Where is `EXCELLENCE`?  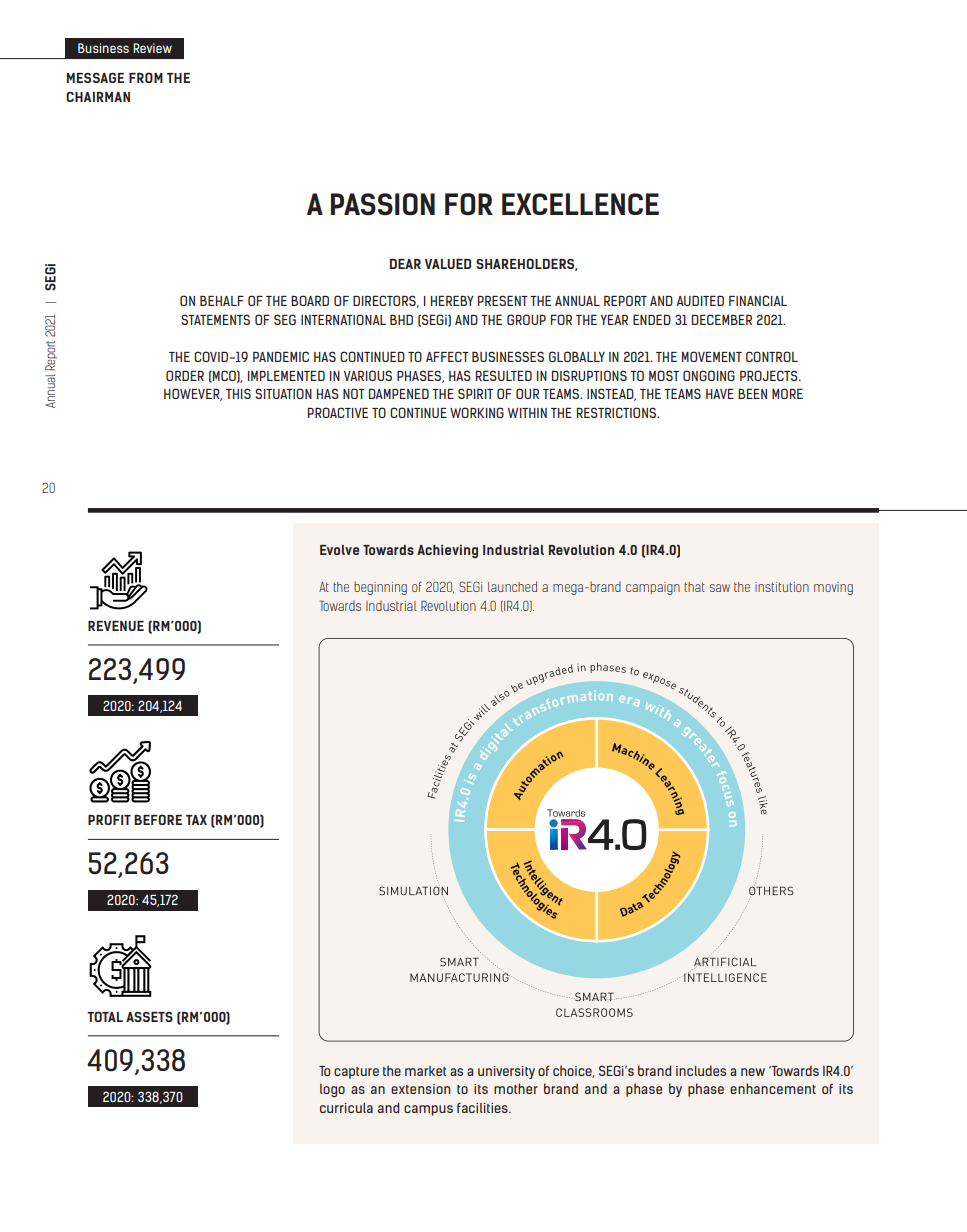 EXCELLENCE is located at coordinates (580, 204).
